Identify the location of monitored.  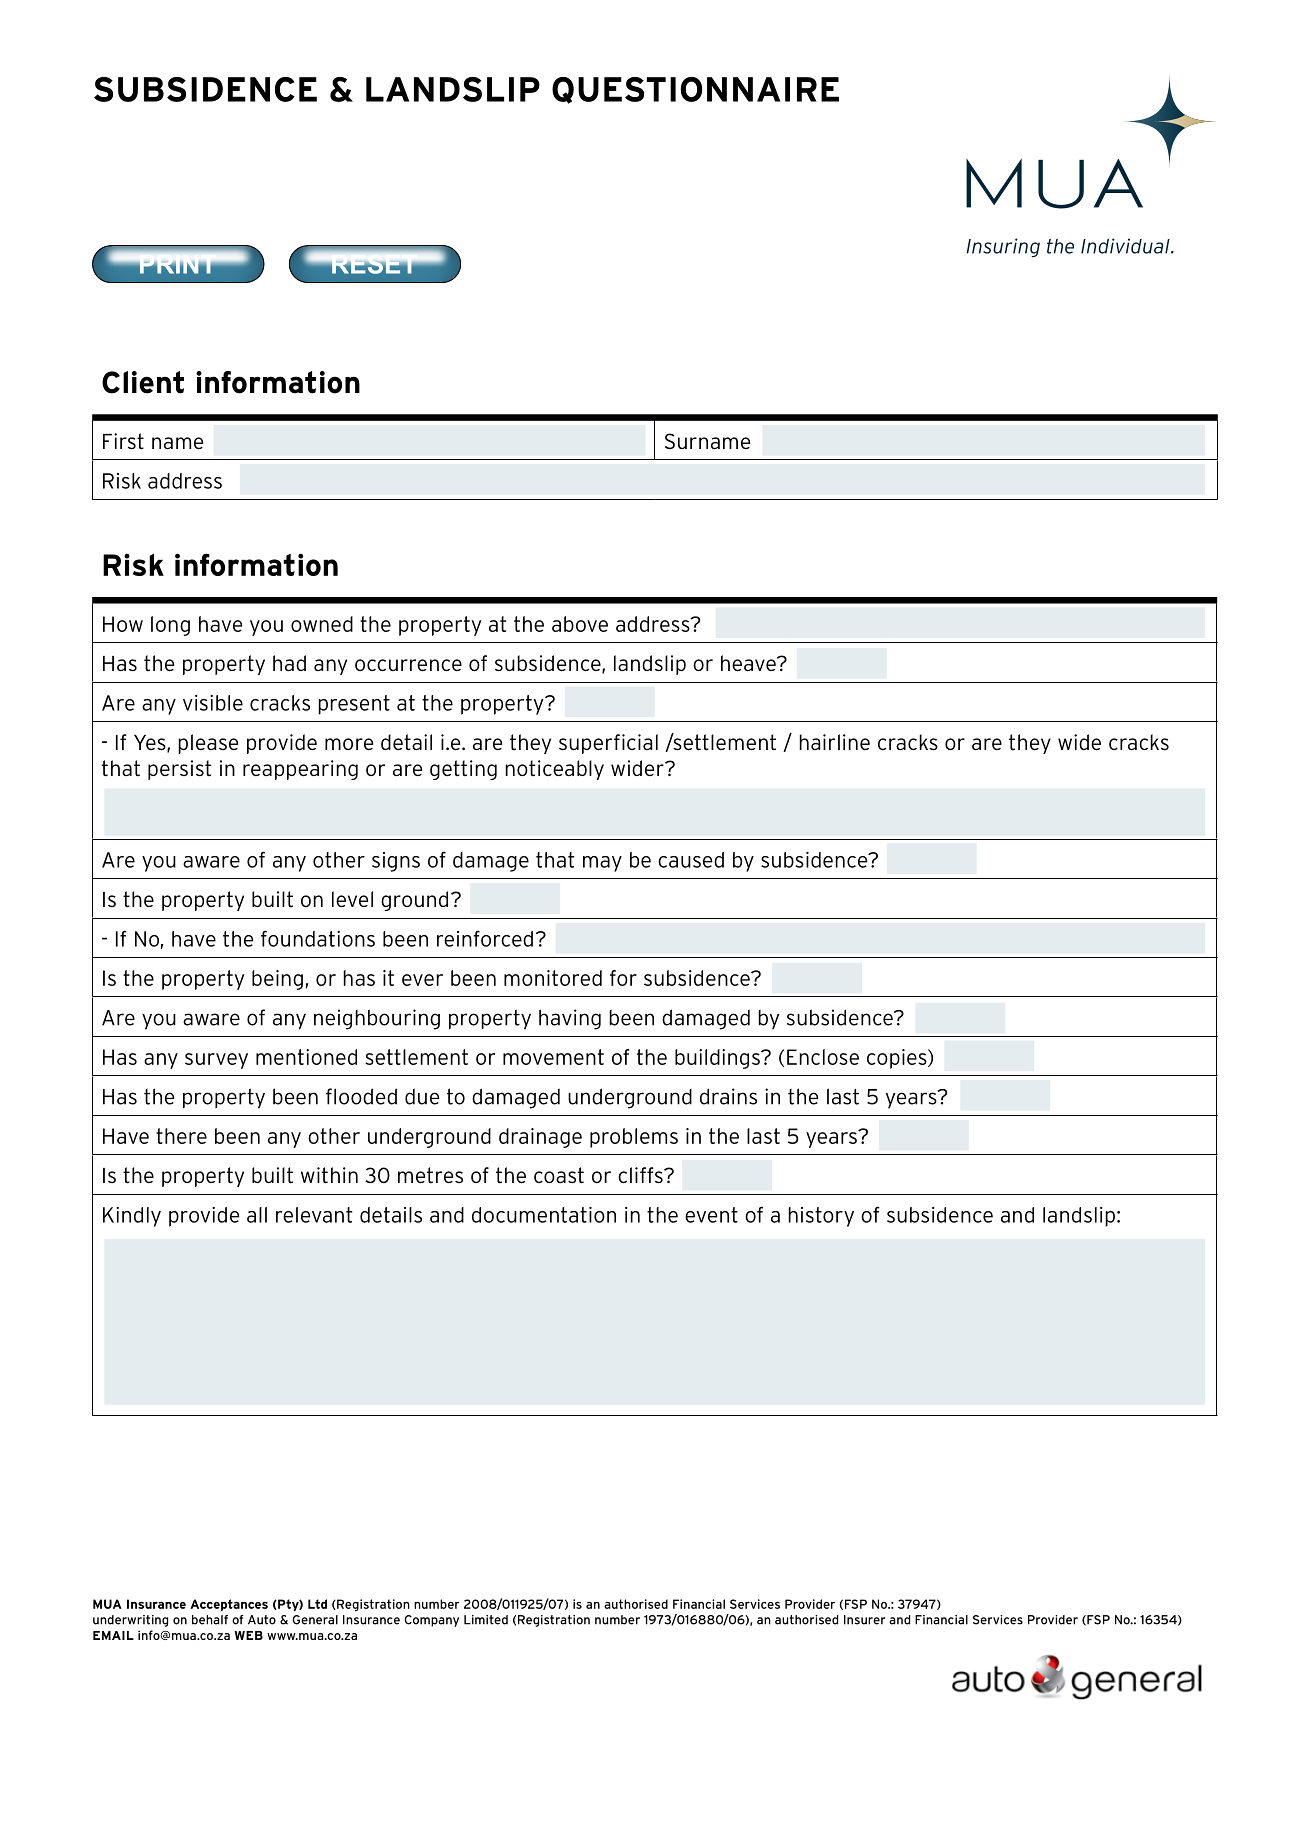
(553, 978).
